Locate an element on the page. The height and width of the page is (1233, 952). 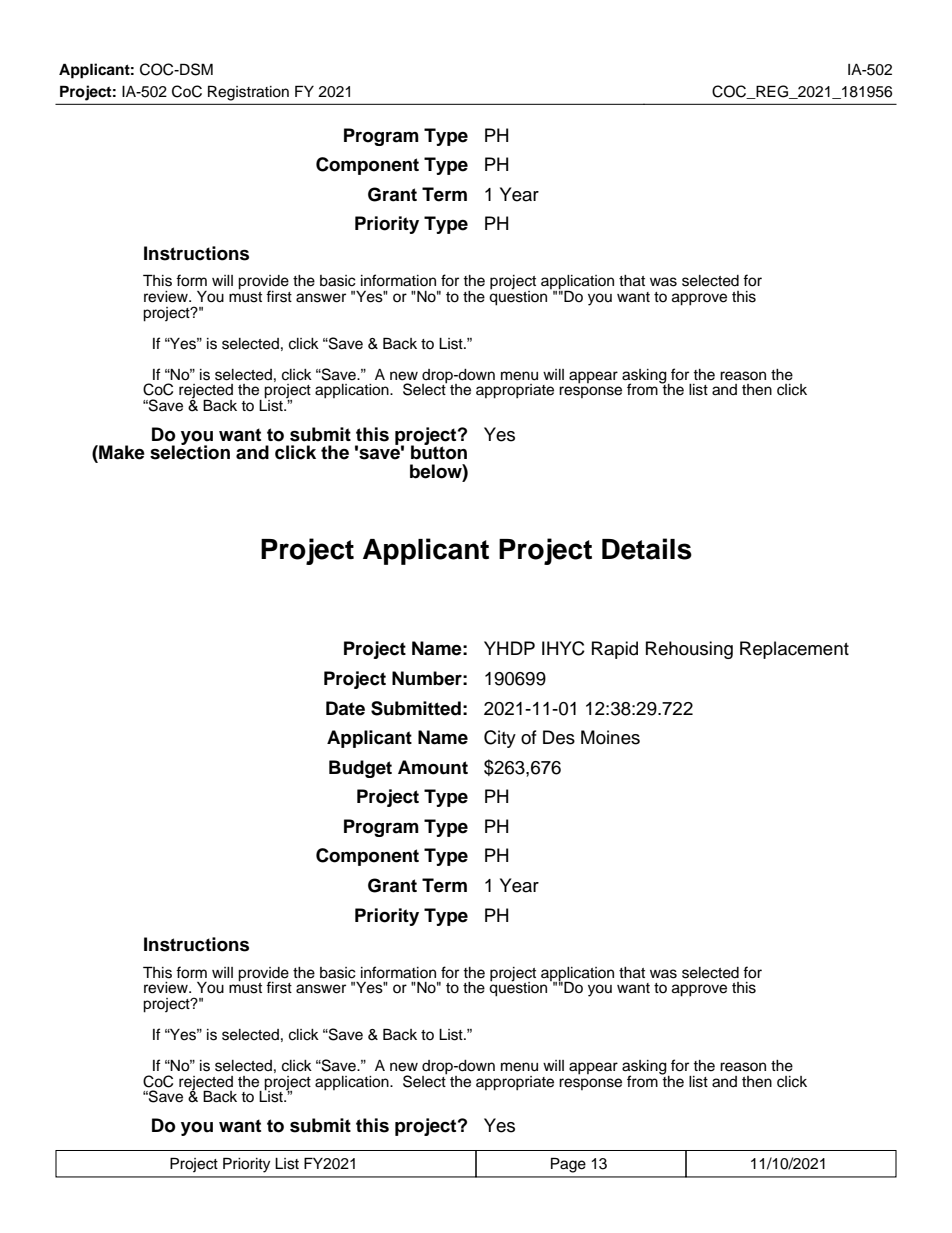
Details is located at coordinates (647, 549).
